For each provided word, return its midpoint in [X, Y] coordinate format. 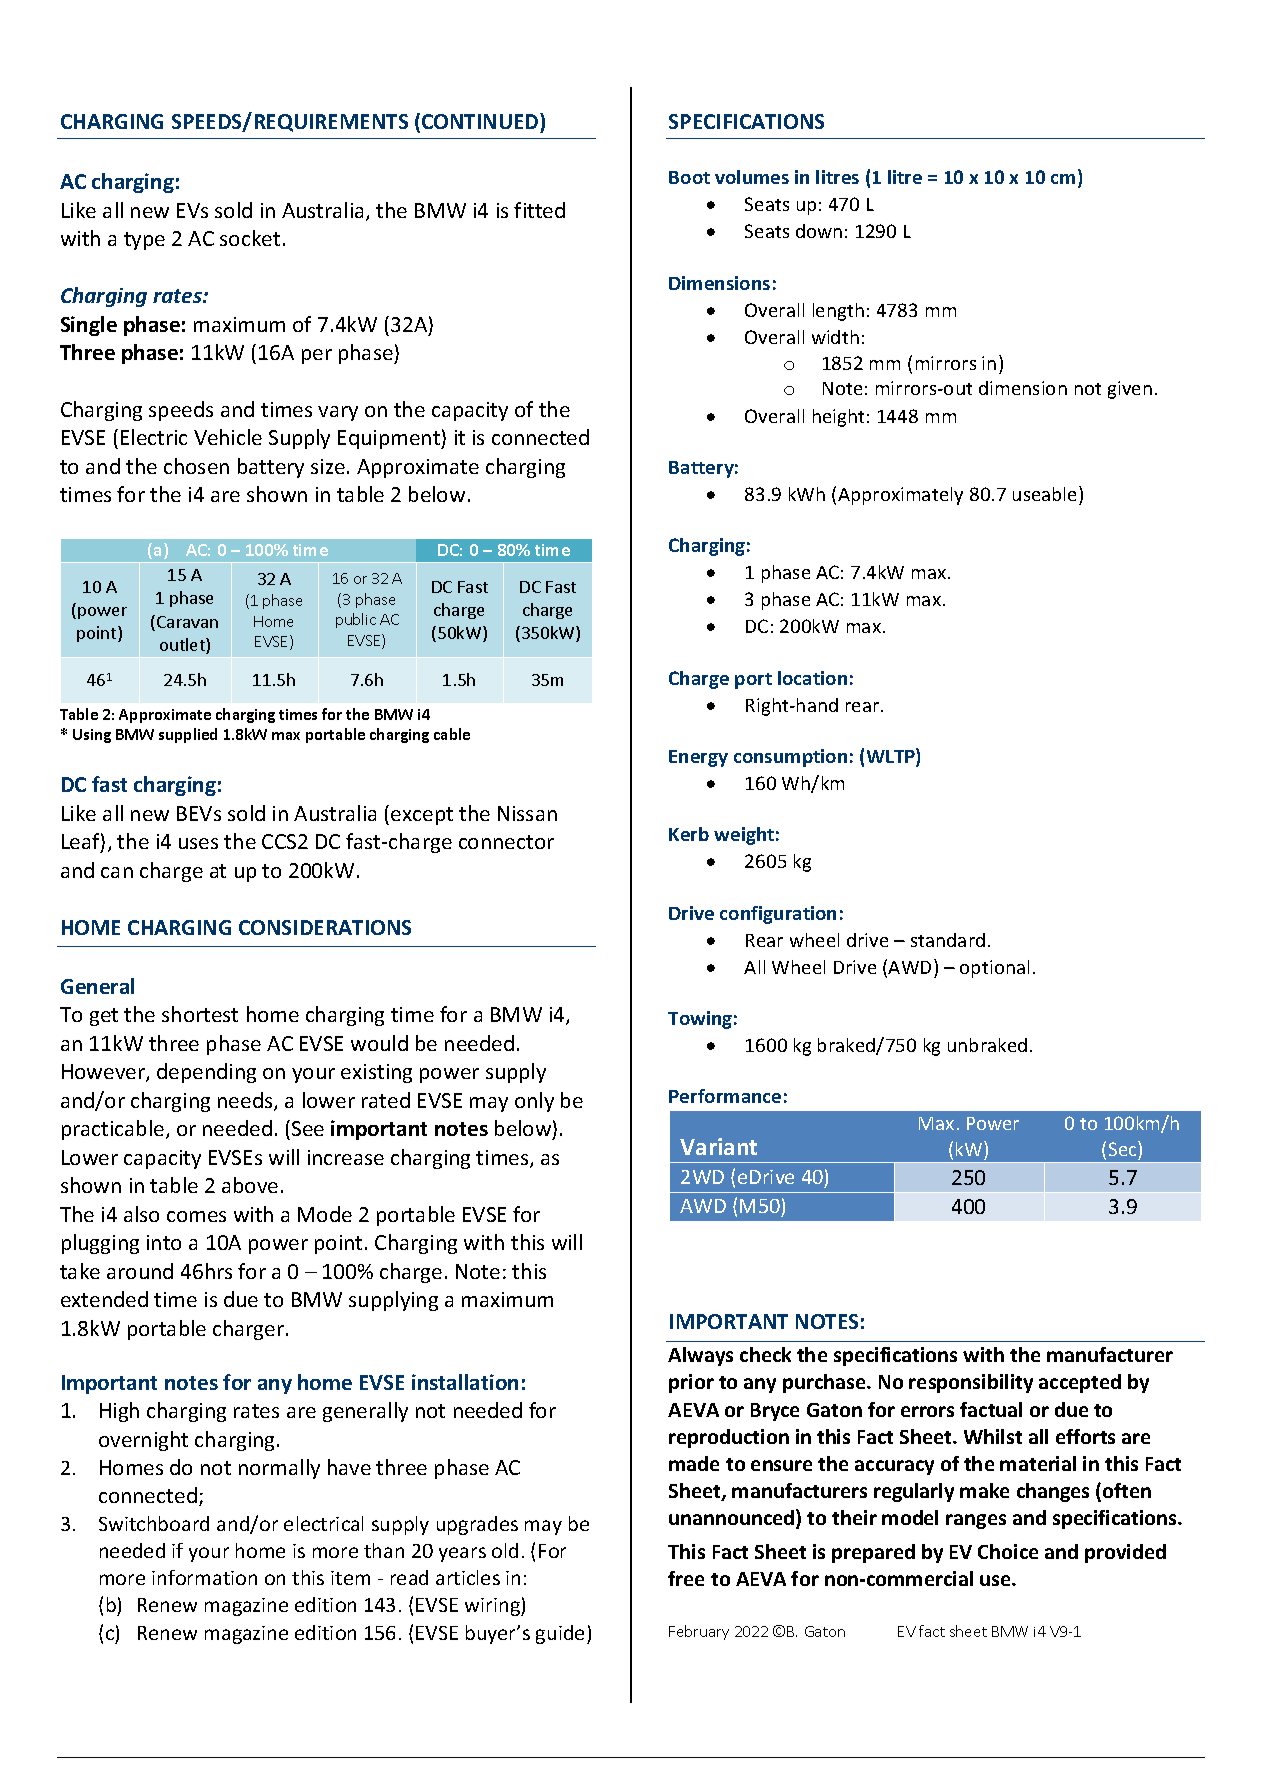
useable [1046, 493]
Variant [718, 1146]
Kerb [689, 834]
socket [250, 238]
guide [560, 1634]
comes [196, 1216]
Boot [689, 177]
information [204, 1577]
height [838, 418]
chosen [196, 466]
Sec [1124, 1148]
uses [198, 843]
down [819, 231]
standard [948, 940]
